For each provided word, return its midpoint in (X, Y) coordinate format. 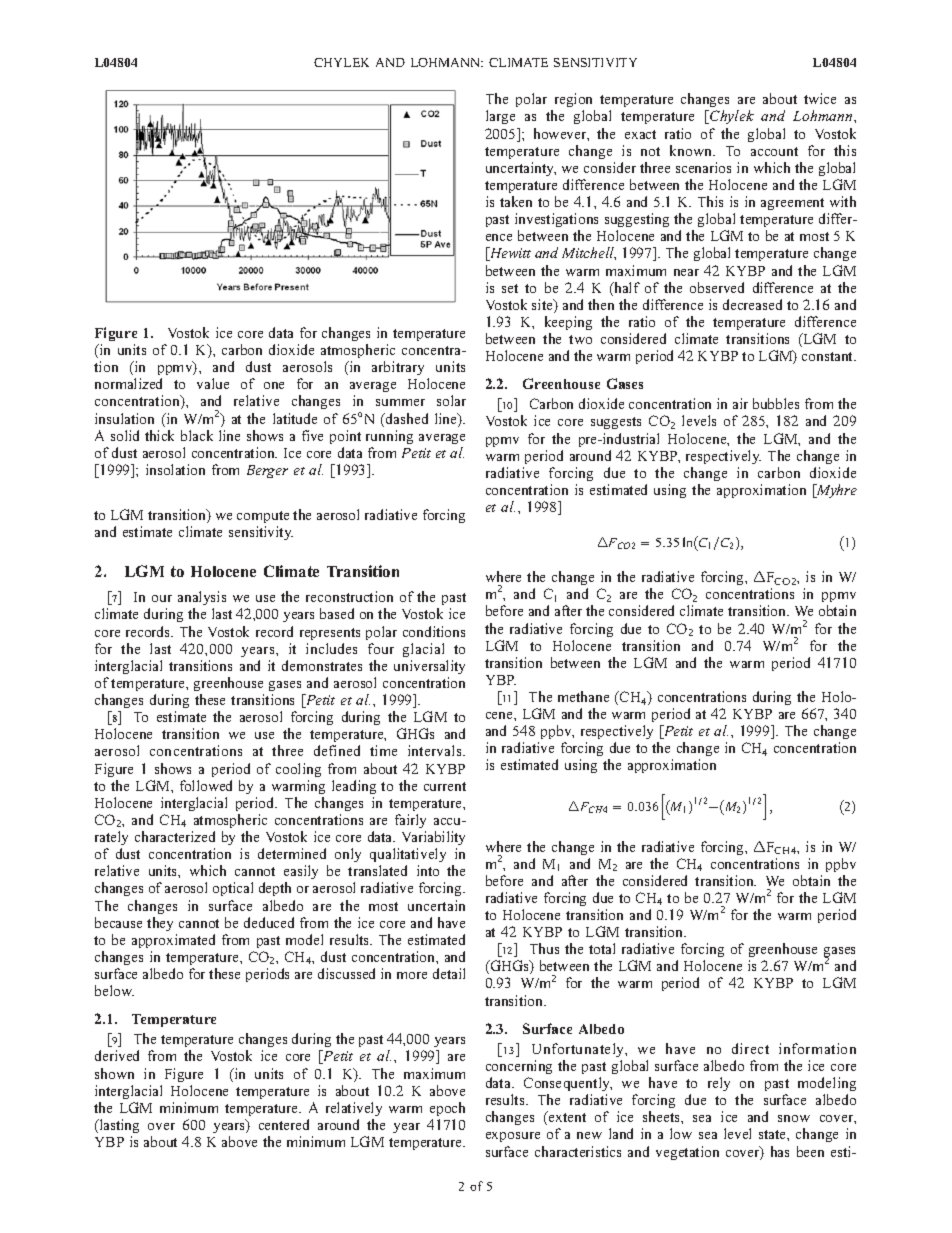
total (602, 948)
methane (583, 696)
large (500, 117)
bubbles (776, 403)
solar (451, 400)
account (774, 151)
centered (284, 1124)
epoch (447, 1109)
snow (794, 1118)
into (428, 870)
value (213, 383)
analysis (202, 600)
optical (233, 889)
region (573, 102)
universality (429, 667)
